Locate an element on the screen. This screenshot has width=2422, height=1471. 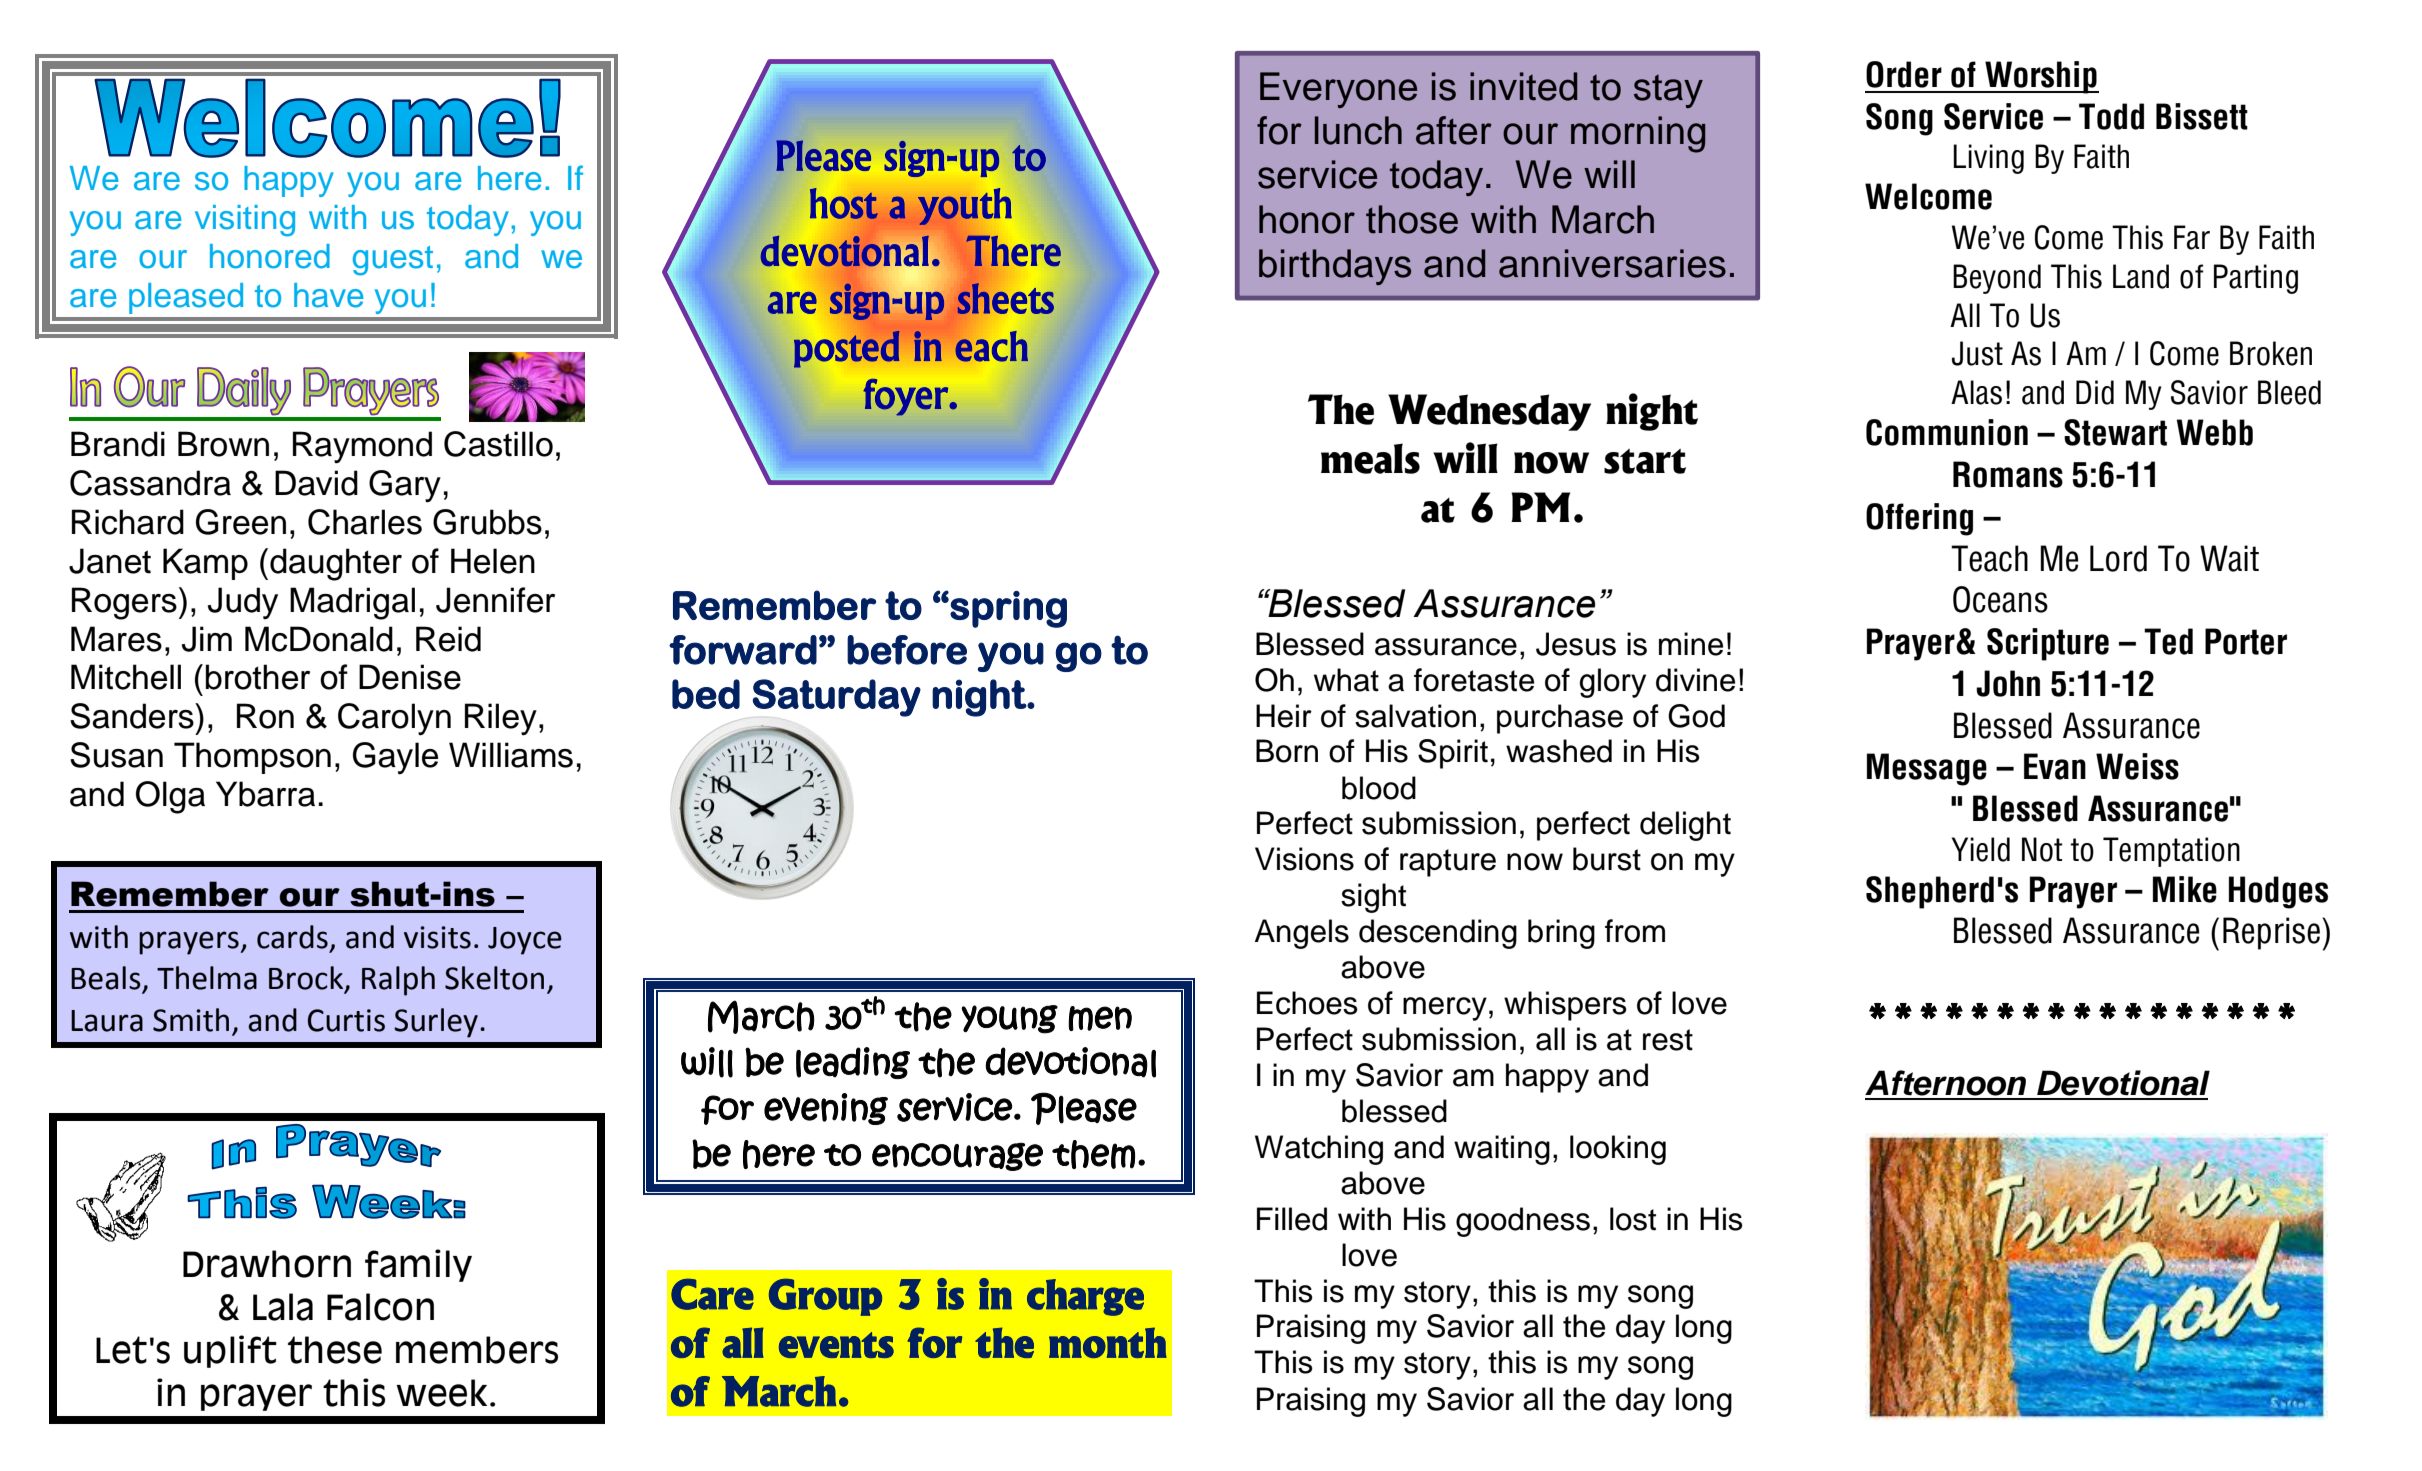
these is located at coordinates (335, 1350).
